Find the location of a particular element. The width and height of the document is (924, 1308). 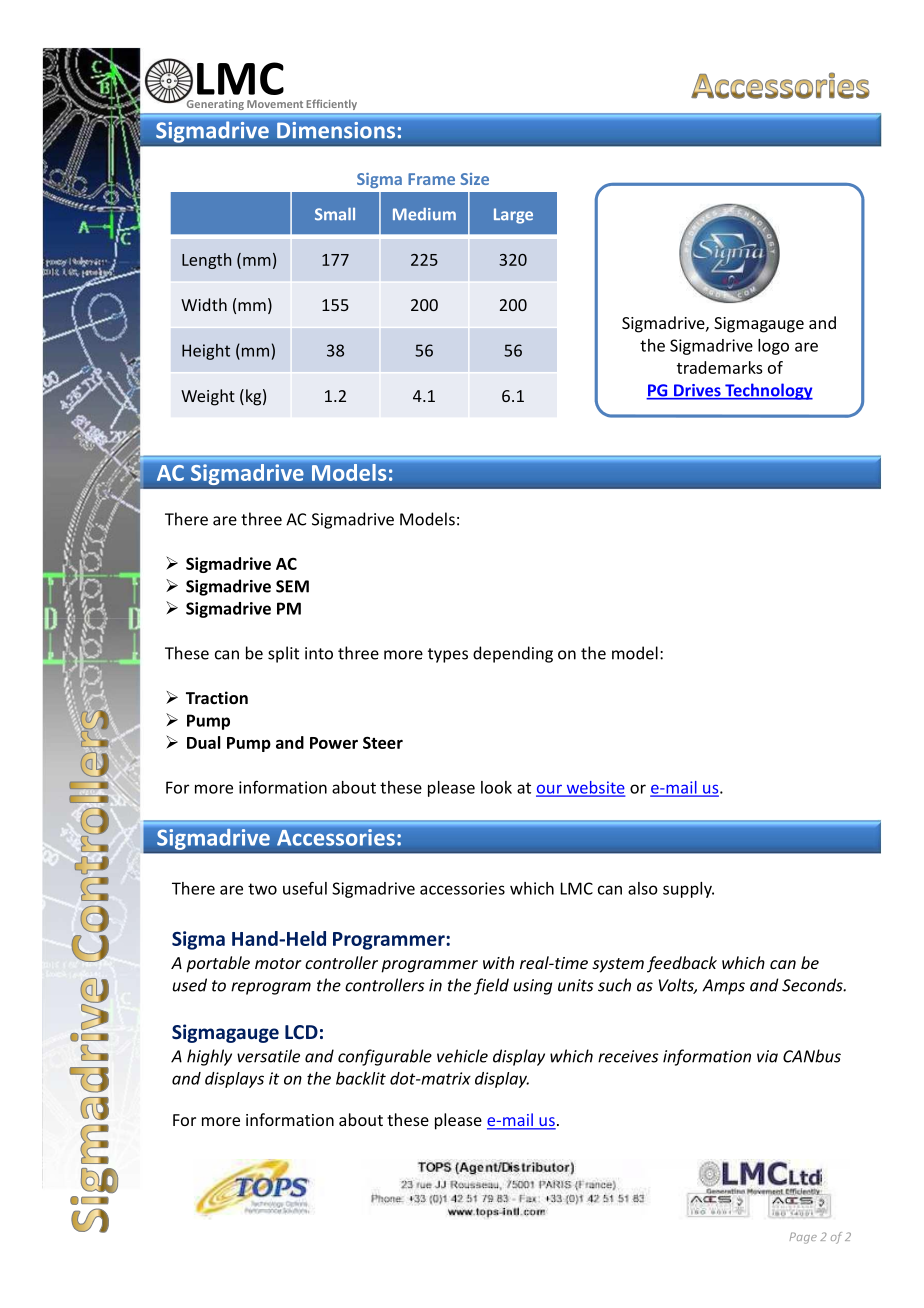

Size is located at coordinates (474, 179).
